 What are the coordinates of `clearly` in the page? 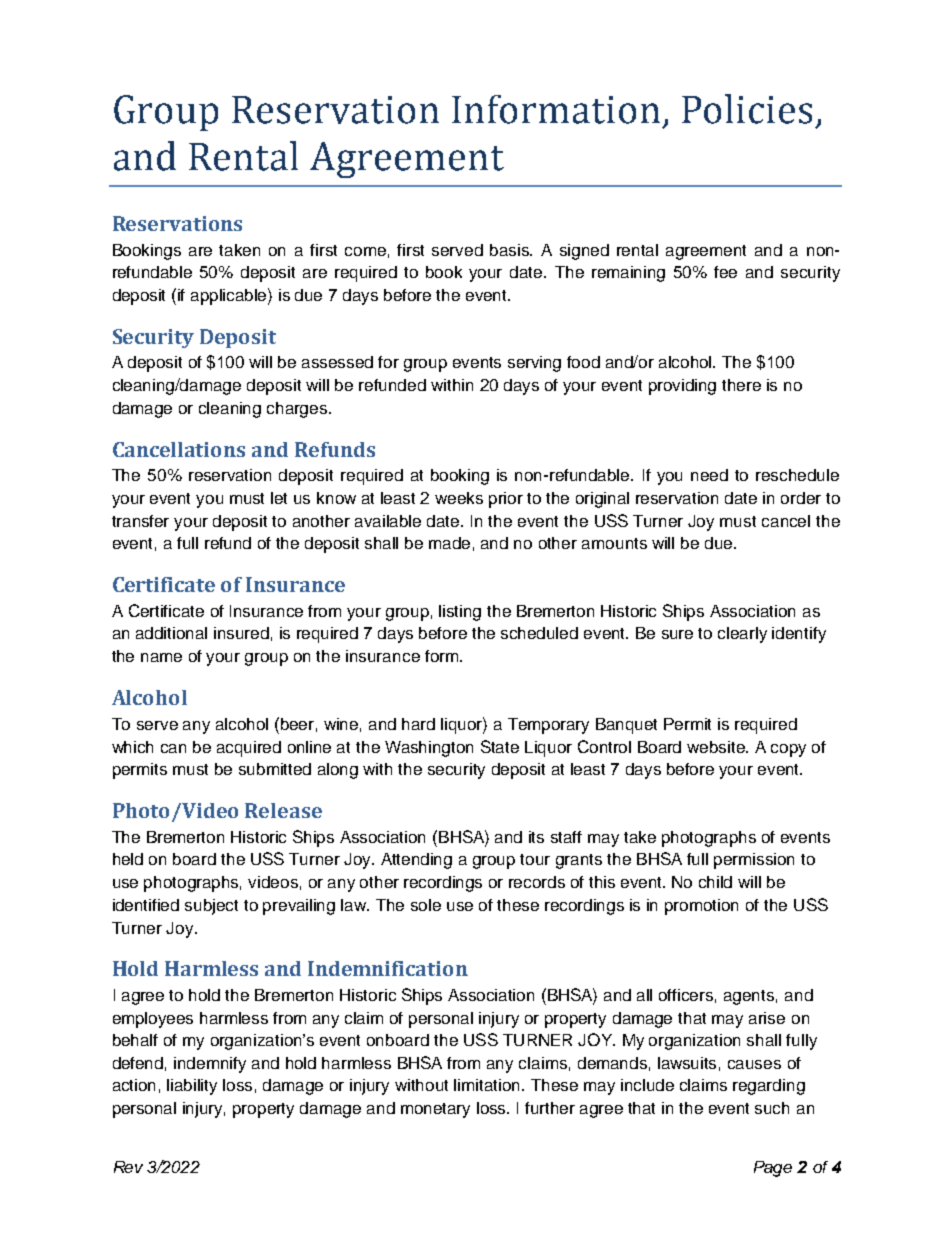 It's located at (742, 635).
